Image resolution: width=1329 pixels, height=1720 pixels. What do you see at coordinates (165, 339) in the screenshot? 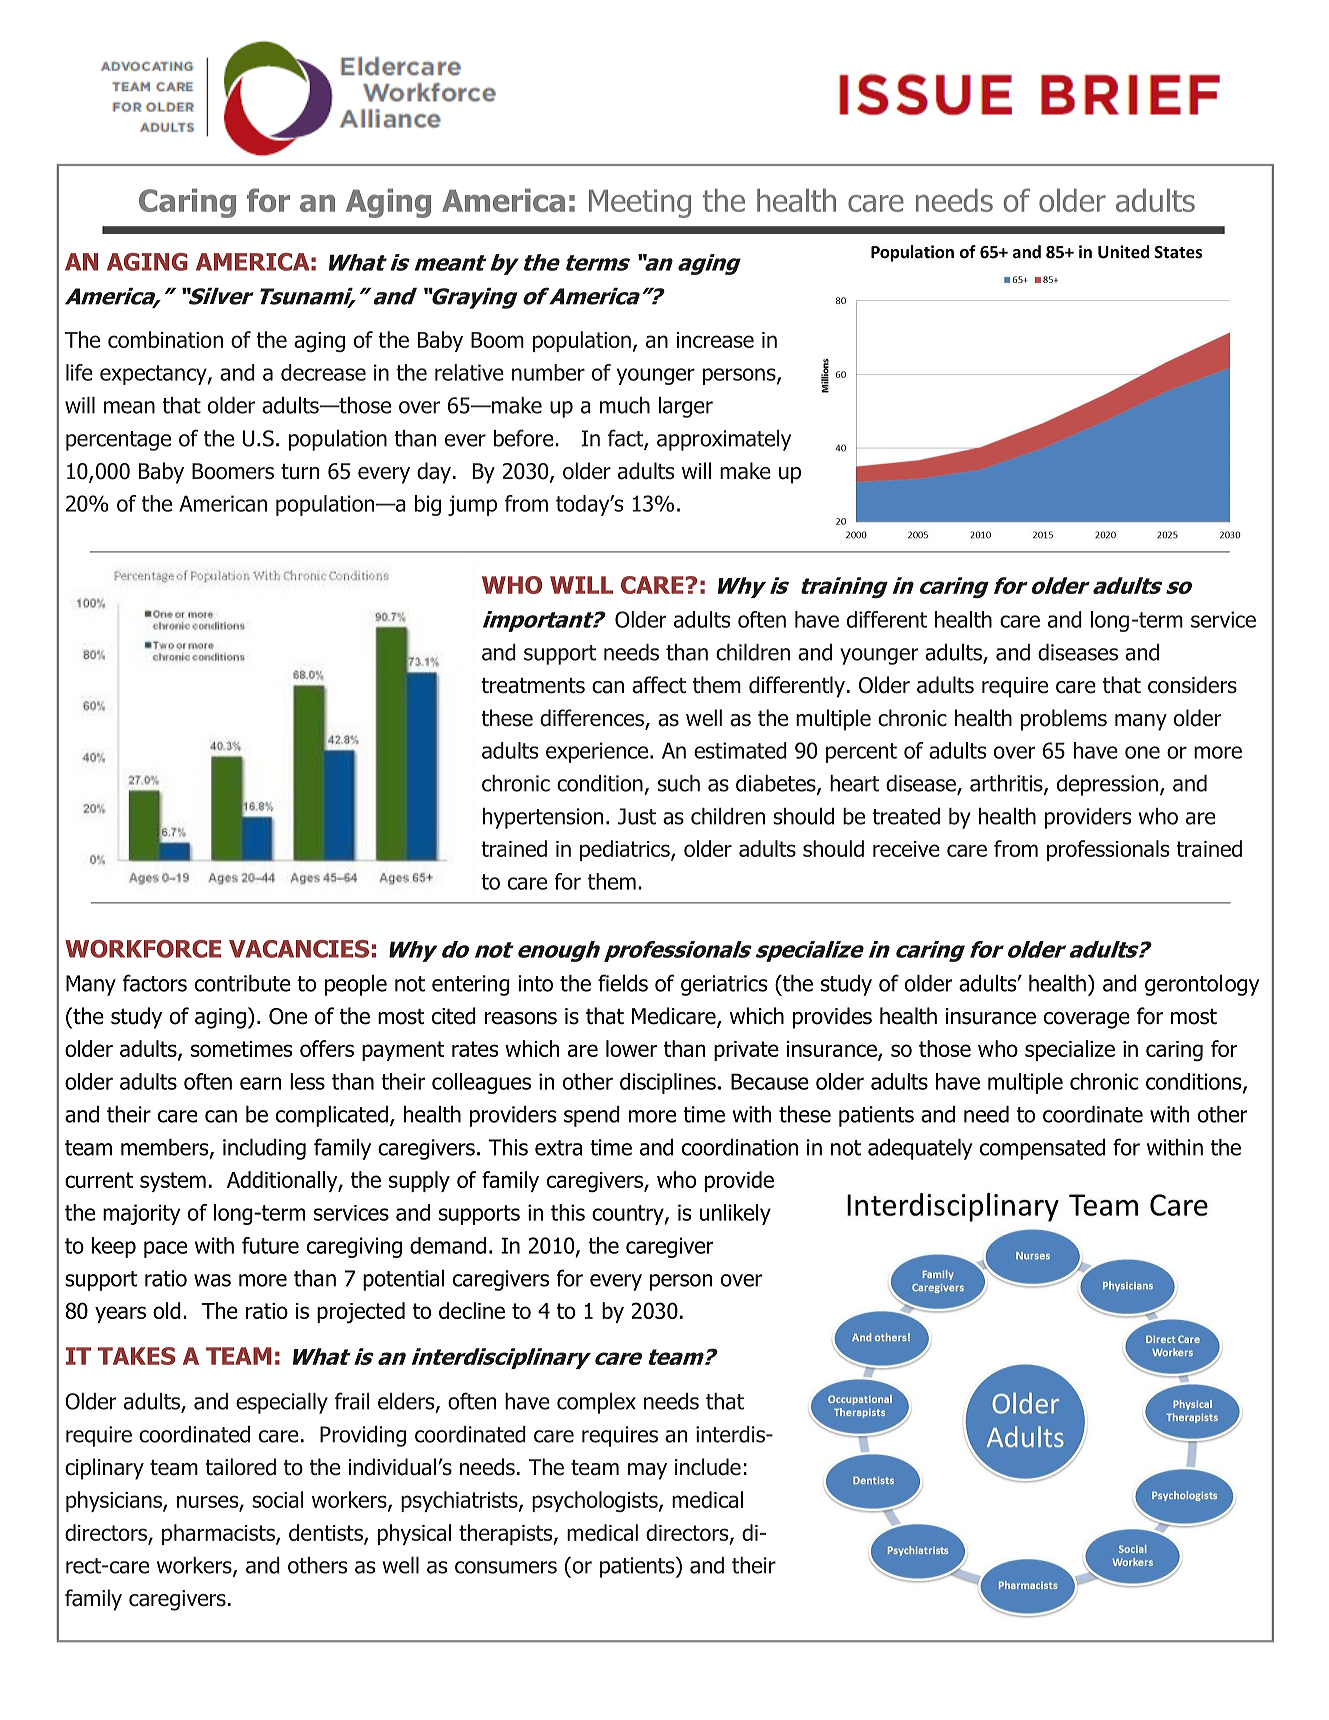
I see `combination` at bounding box center [165, 339].
